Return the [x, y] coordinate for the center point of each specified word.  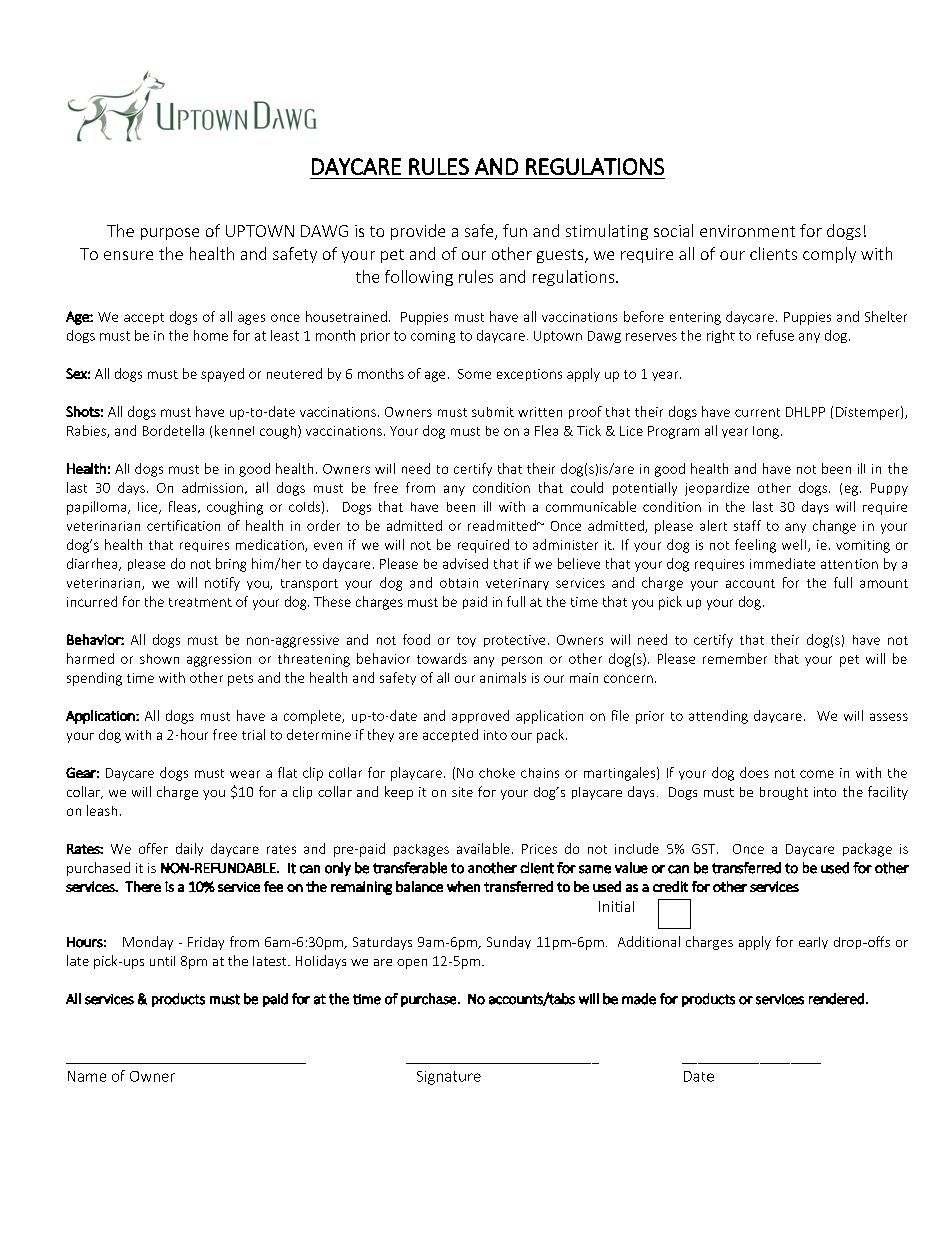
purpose [170, 234]
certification [183, 525]
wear [245, 774]
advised [465, 563]
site [462, 792]
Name [87, 1076]
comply [829, 255]
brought [784, 793]
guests [561, 256]
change [834, 527]
